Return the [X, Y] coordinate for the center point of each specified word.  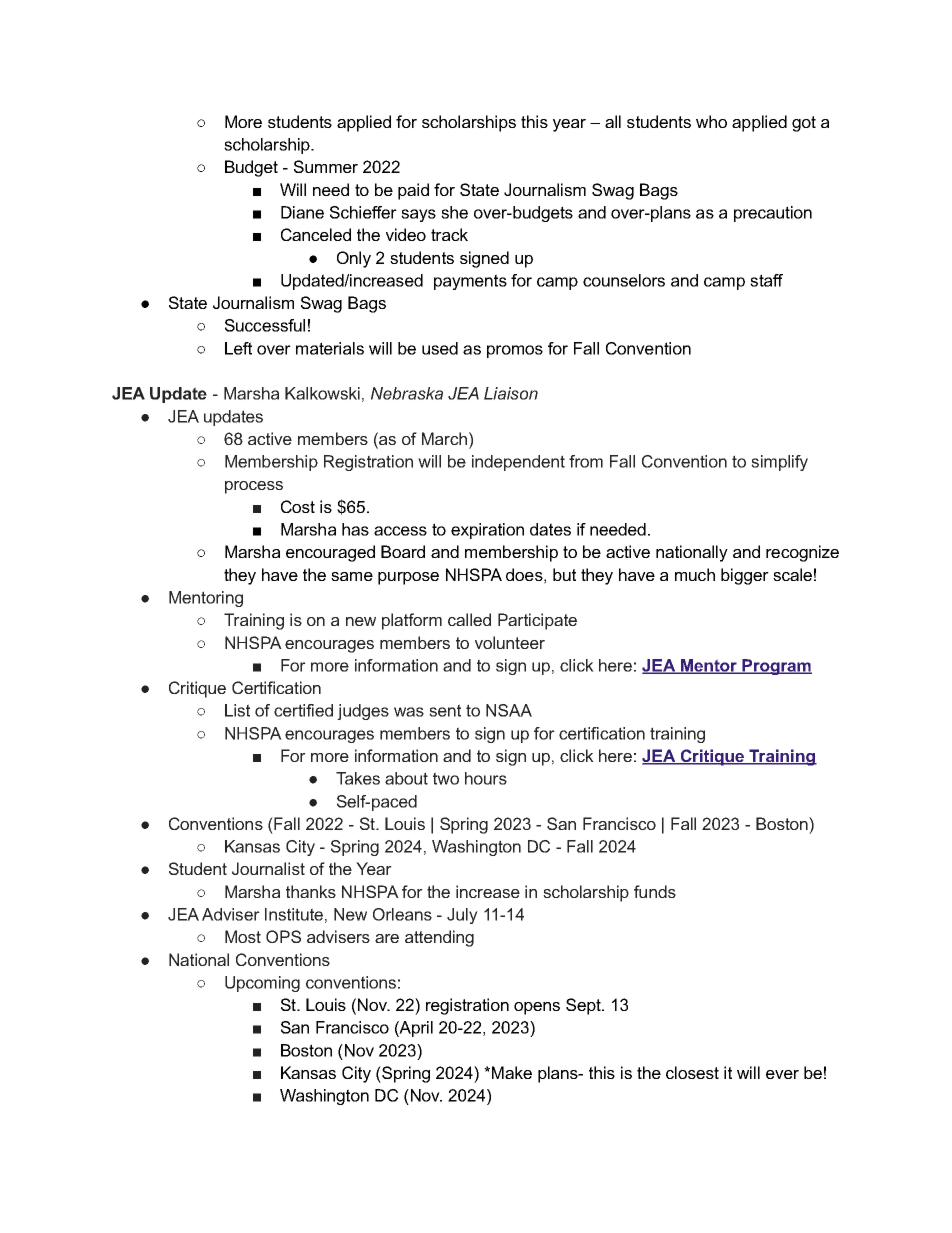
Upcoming [262, 984]
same [352, 576]
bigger [745, 576]
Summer [326, 166]
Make [512, 1072]
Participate [537, 621]
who [711, 121]
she [454, 212]
